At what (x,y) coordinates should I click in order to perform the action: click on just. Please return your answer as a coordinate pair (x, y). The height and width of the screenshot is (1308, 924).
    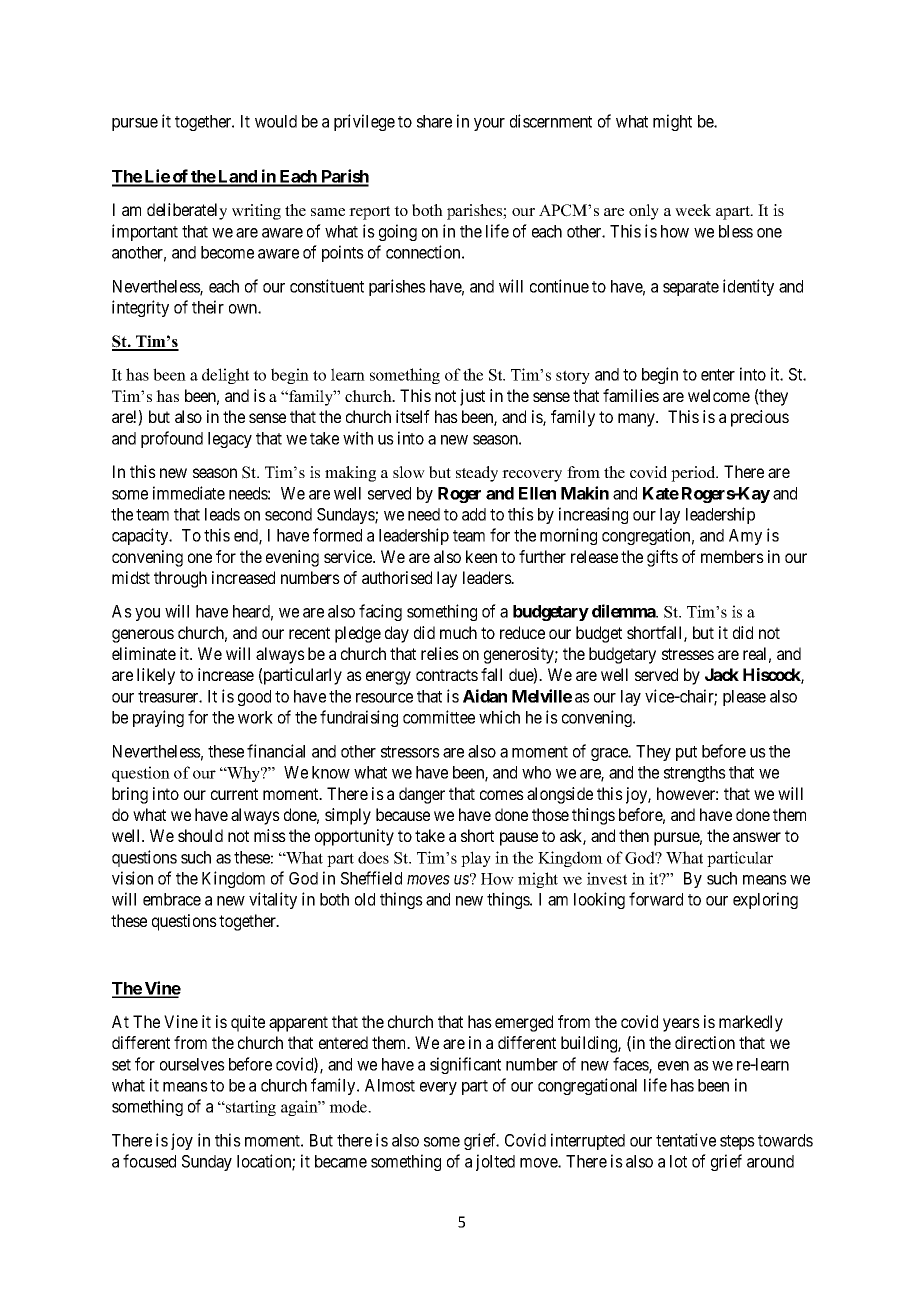
    Looking at the image, I should click on (472, 397).
